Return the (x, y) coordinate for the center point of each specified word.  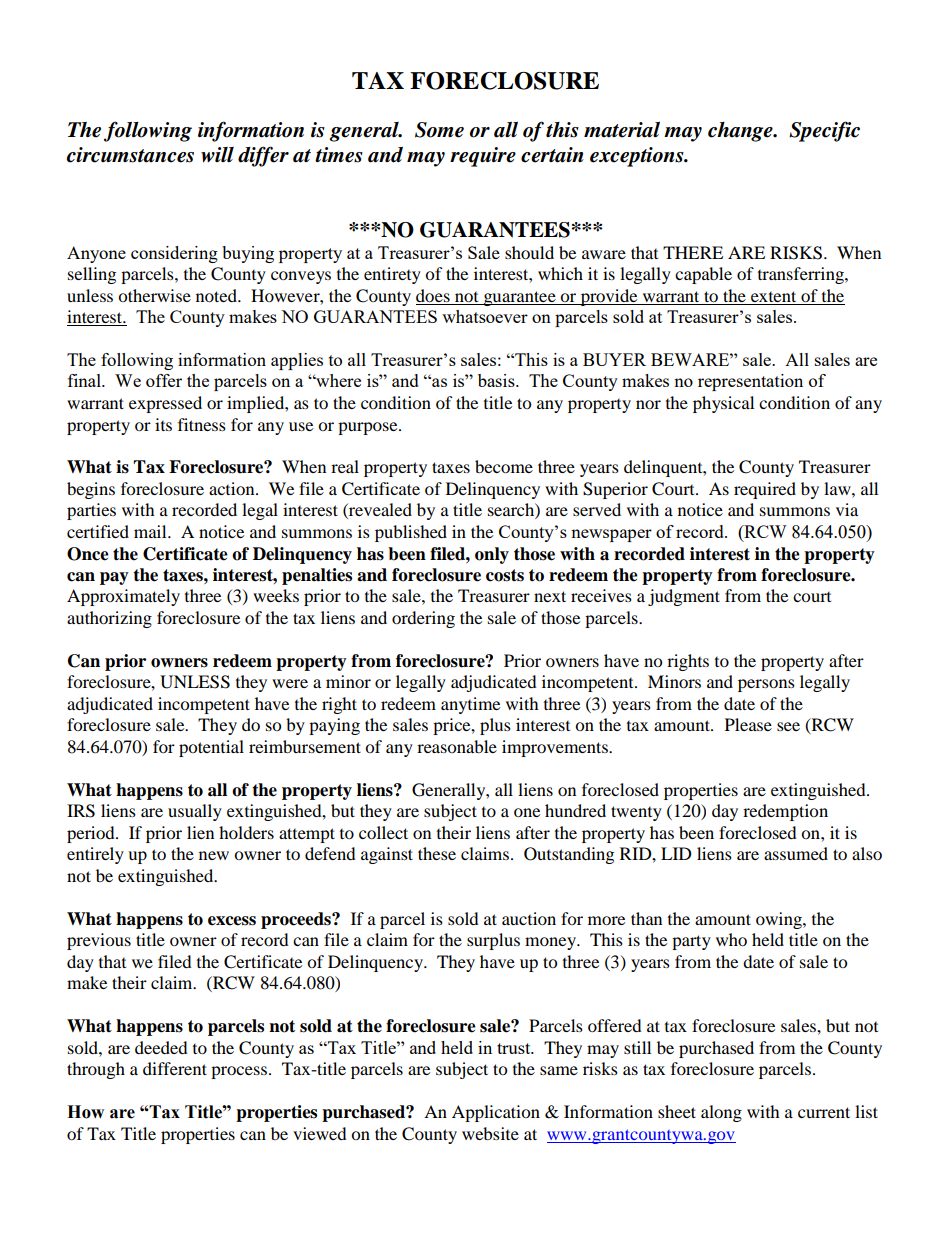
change (741, 132)
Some (439, 130)
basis (497, 380)
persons (766, 685)
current (824, 1112)
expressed (165, 404)
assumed (796, 853)
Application (496, 1113)
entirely (95, 855)
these (437, 853)
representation (750, 382)
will (217, 154)
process (240, 1072)
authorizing (109, 619)
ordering (423, 619)
